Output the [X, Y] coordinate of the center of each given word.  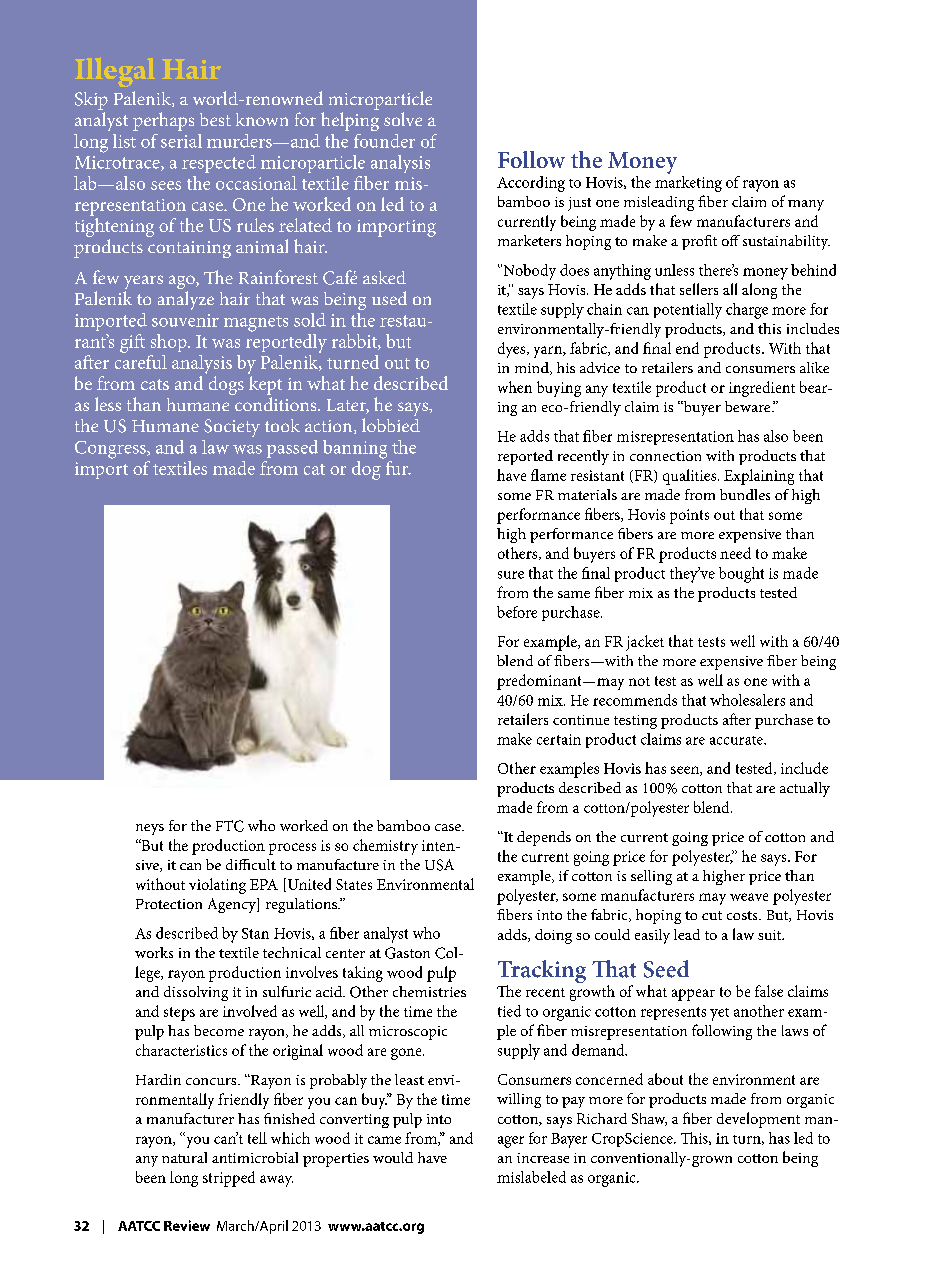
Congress [111, 450]
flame [548, 475]
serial [181, 141]
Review [187, 1225]
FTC [230, 826]
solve [403, 119]
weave [749, 897]
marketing [688, 184]
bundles [745, 494]
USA [439, 865]
